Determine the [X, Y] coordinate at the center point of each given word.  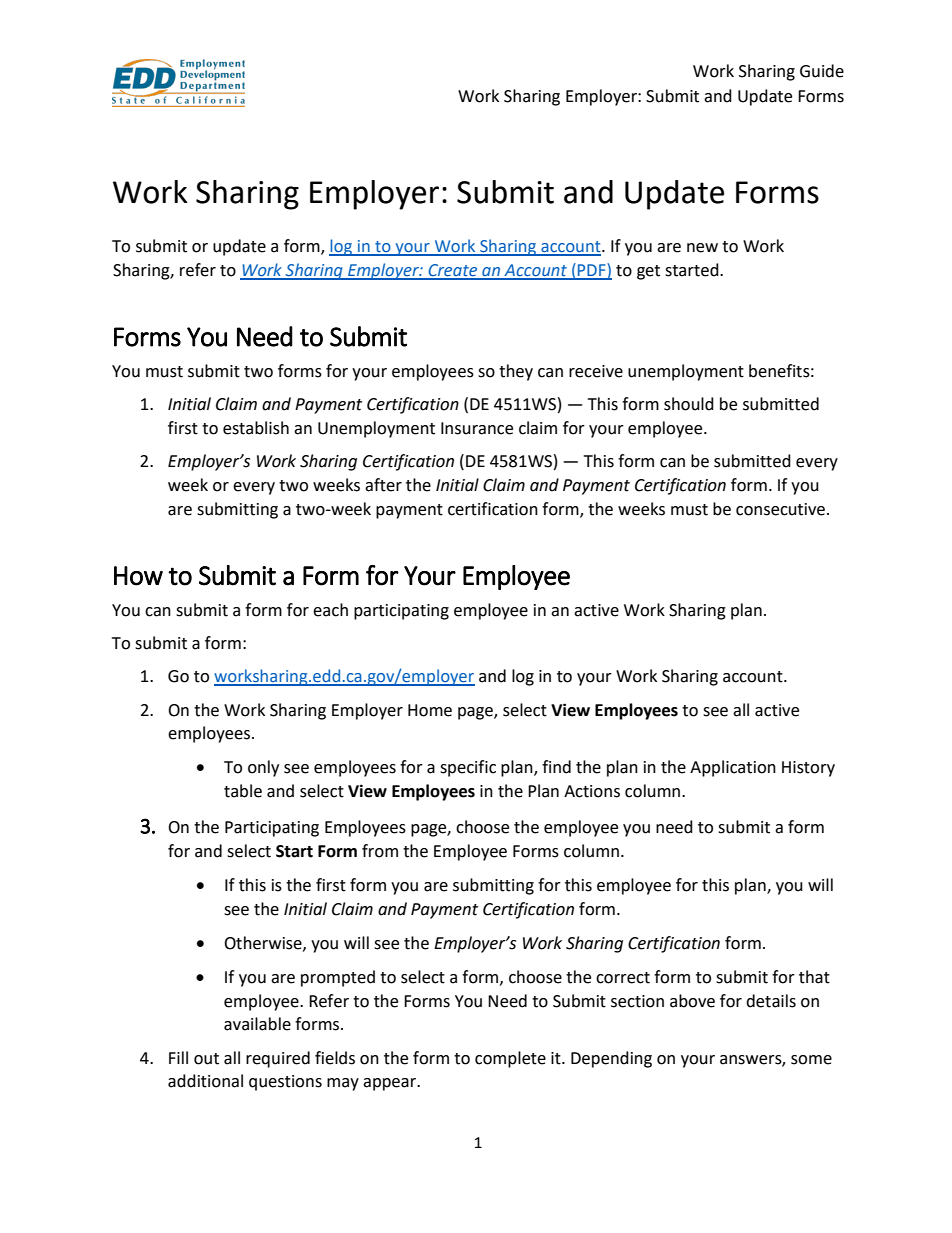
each [330, 610]
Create [453, 271]
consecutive [782, 509]
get [648, 272]
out [206, 1059]
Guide [822, 71]
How [138, 576]
